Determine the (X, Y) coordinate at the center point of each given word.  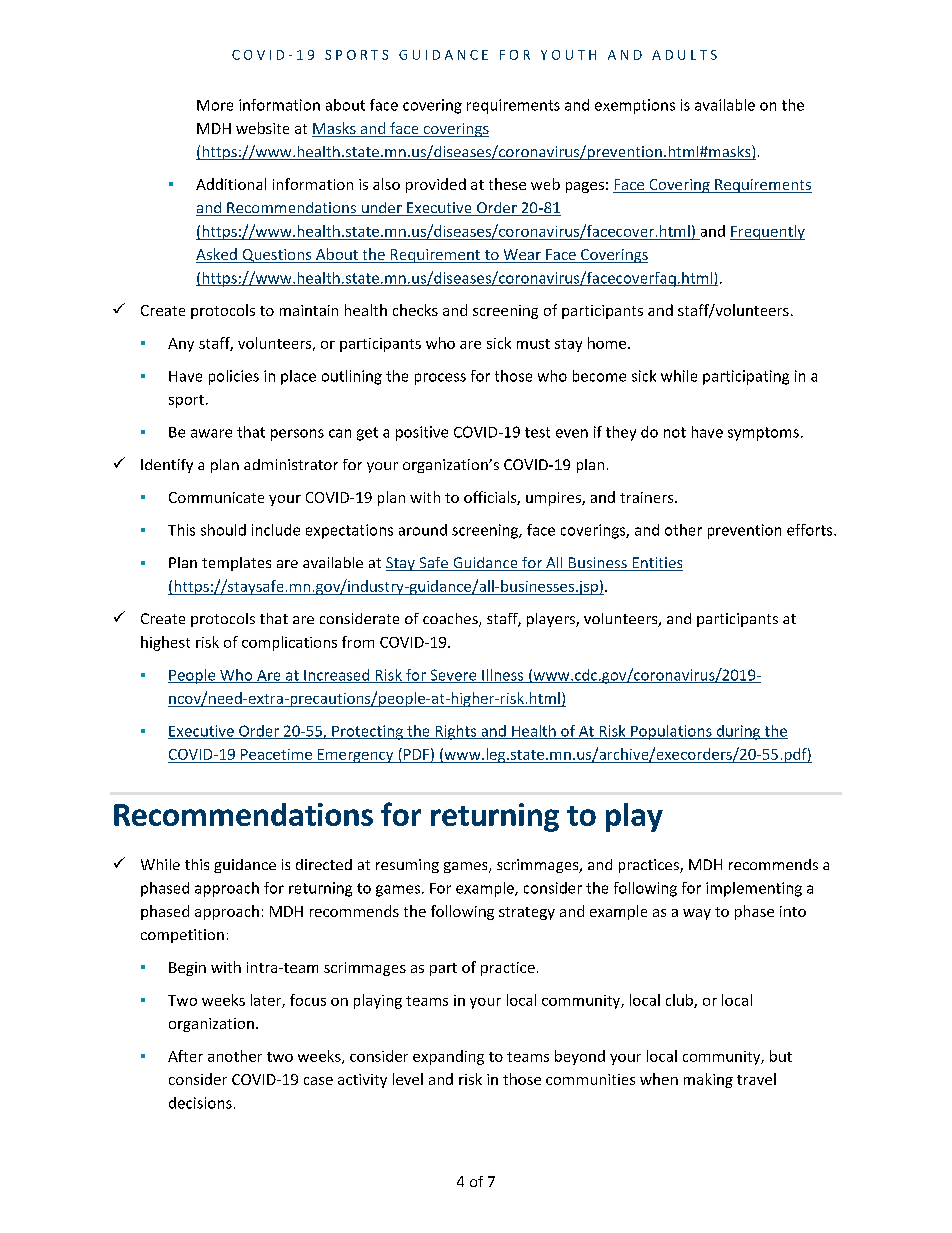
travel (756, 1079)
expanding (448, 1057)
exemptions (635, 106)
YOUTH (568, 55)
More (215, 105)
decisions (200, 1103)
